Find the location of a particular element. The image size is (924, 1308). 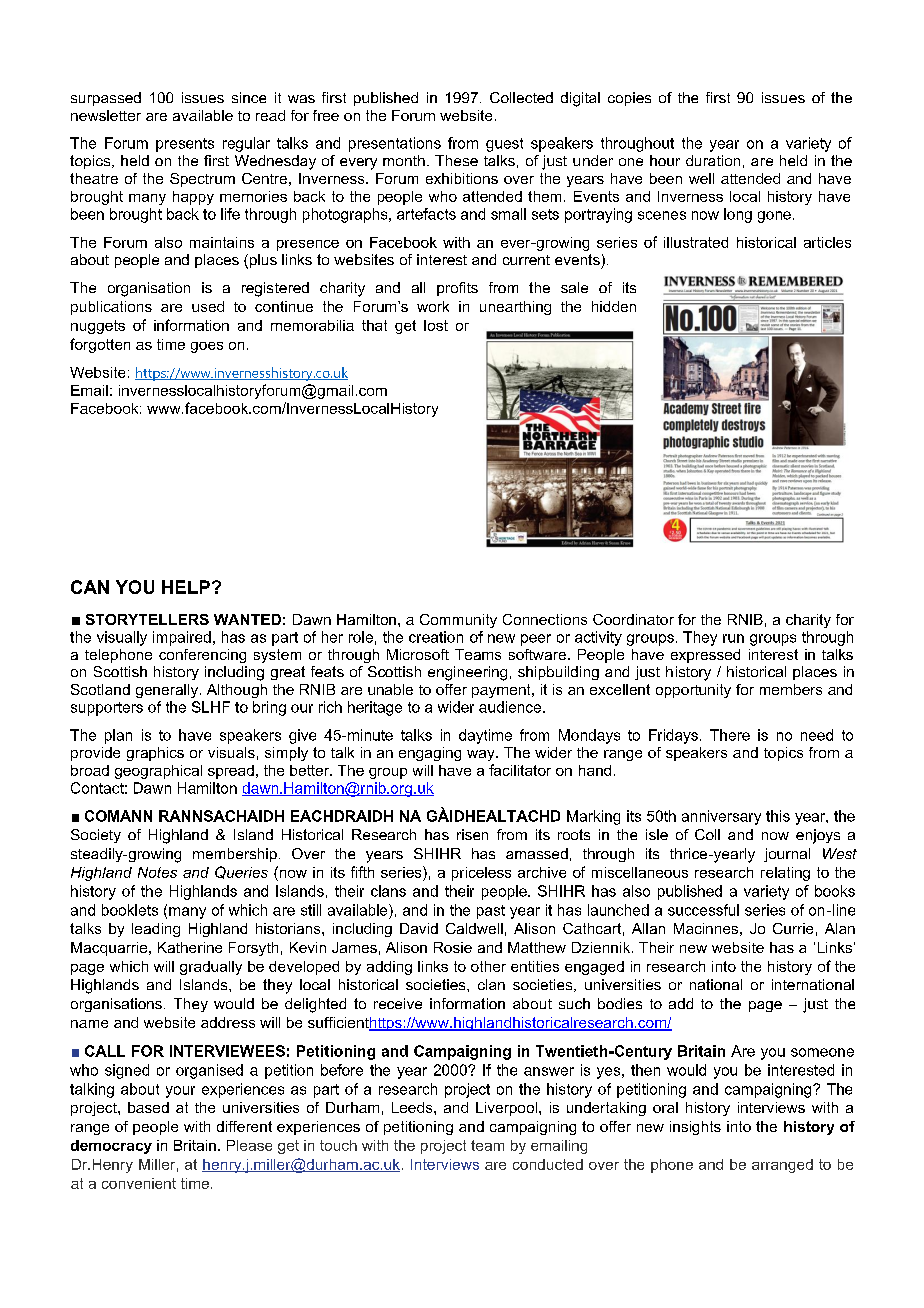

presents is located at coordinates (185, 145).
